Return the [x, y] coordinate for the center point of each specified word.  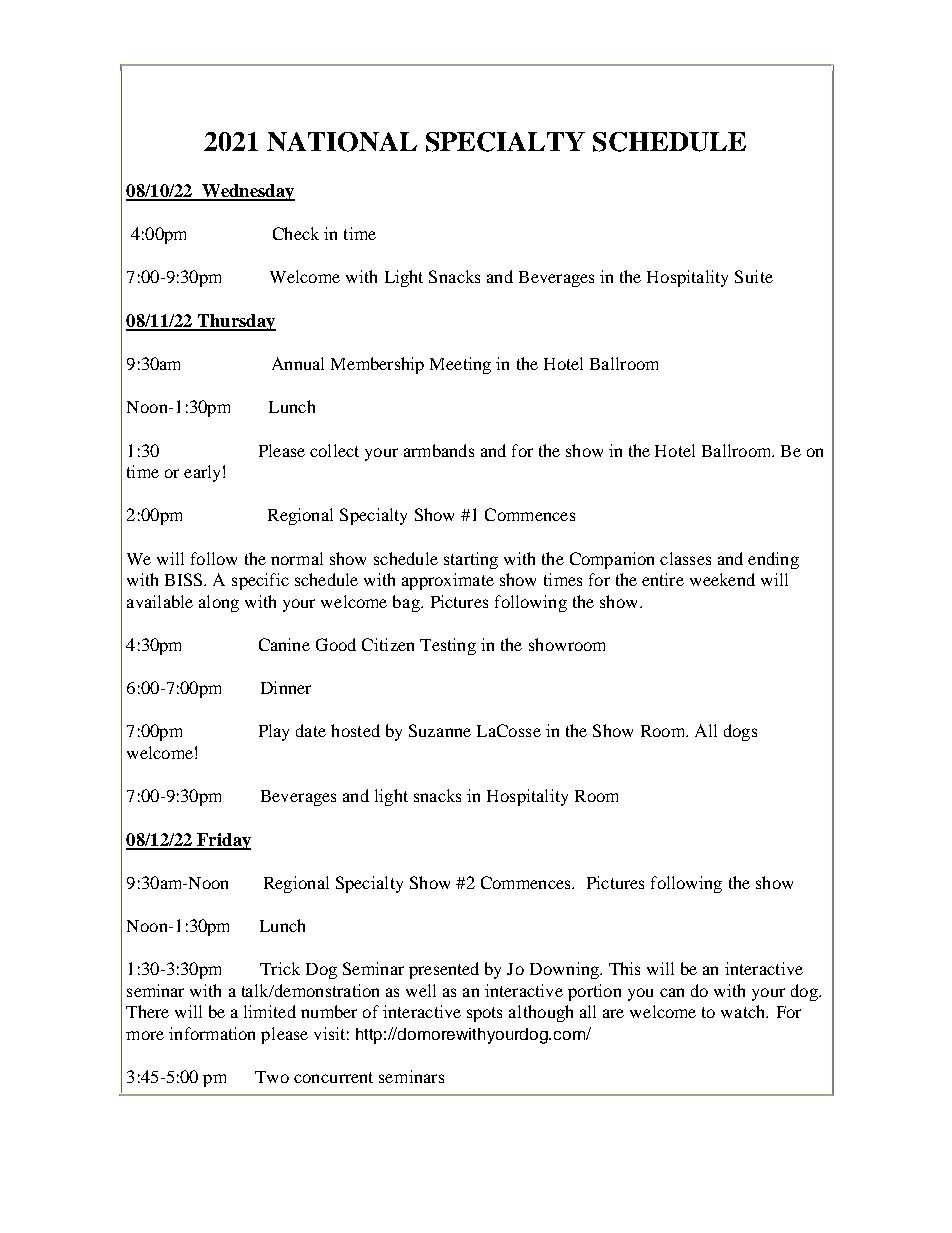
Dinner [286, 687]
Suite [754, 276]
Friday [223, 841]
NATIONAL [342, 142]
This [624, 968]
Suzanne [440, 730]
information [212, 1033]
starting [471, 560]
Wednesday [247, 192]
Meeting [460, 365]
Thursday [235, 322]
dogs [740, 732]
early [202, 473]
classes [685, 558]
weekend [722, 579]
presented [444, 970]
